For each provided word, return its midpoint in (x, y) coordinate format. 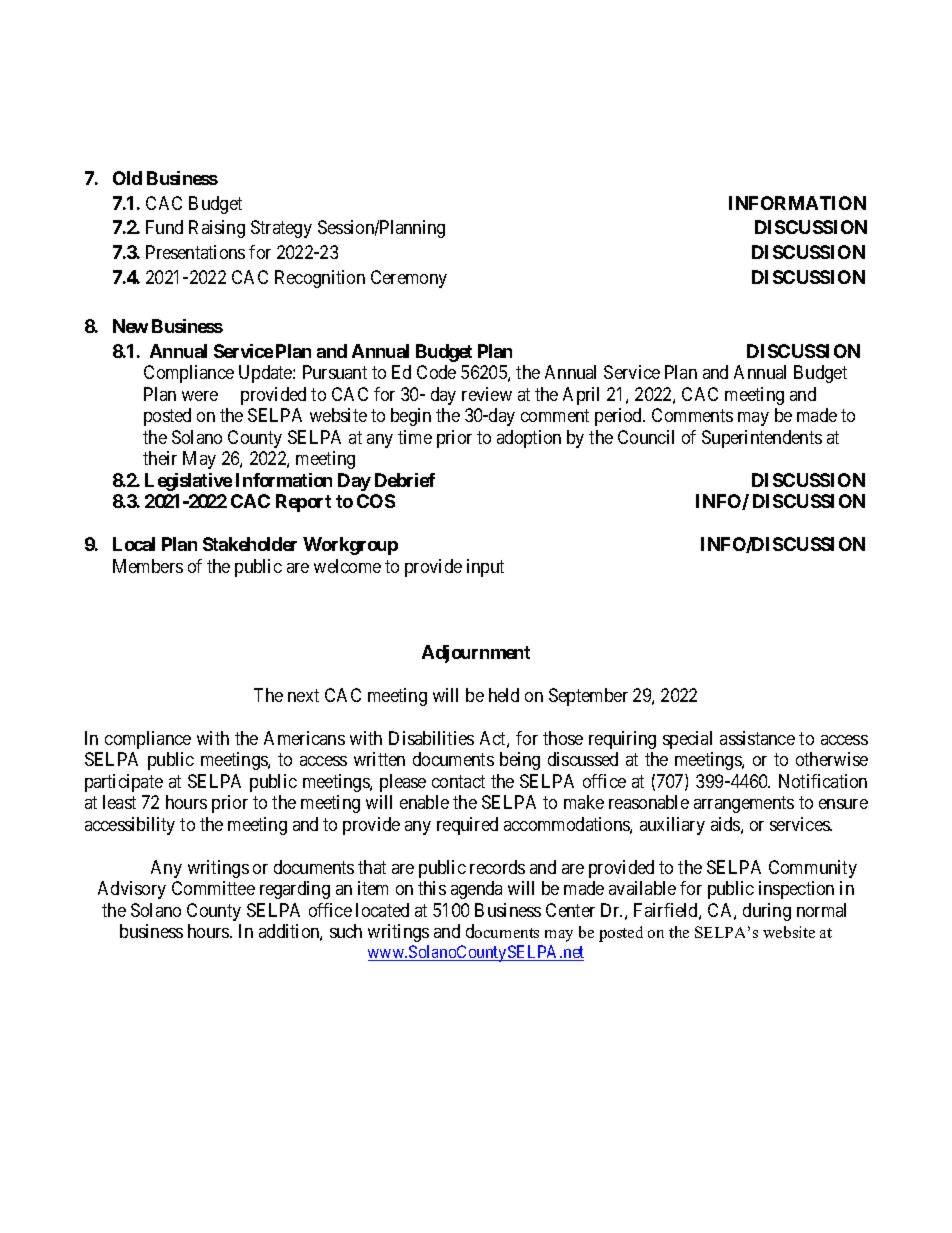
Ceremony (409, 279)
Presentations (195, 252)
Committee (213, 888)
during (767, 912)
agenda (476, 890)
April (581, 396)
